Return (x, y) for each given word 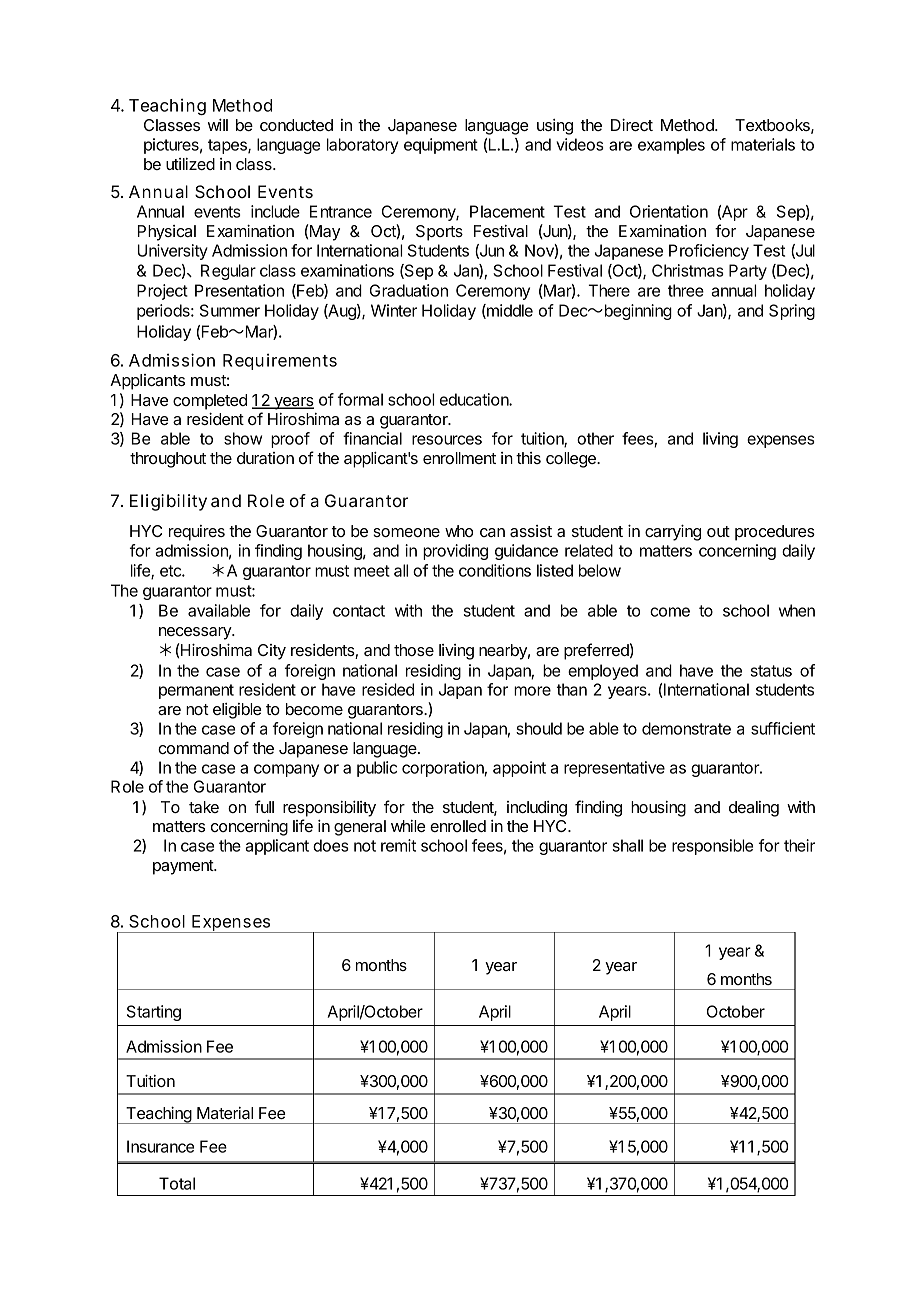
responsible (712, 847)
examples (671, 146)
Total (177, 1183)
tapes (228, 146)
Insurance (160, 1146)
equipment (441, 146)
